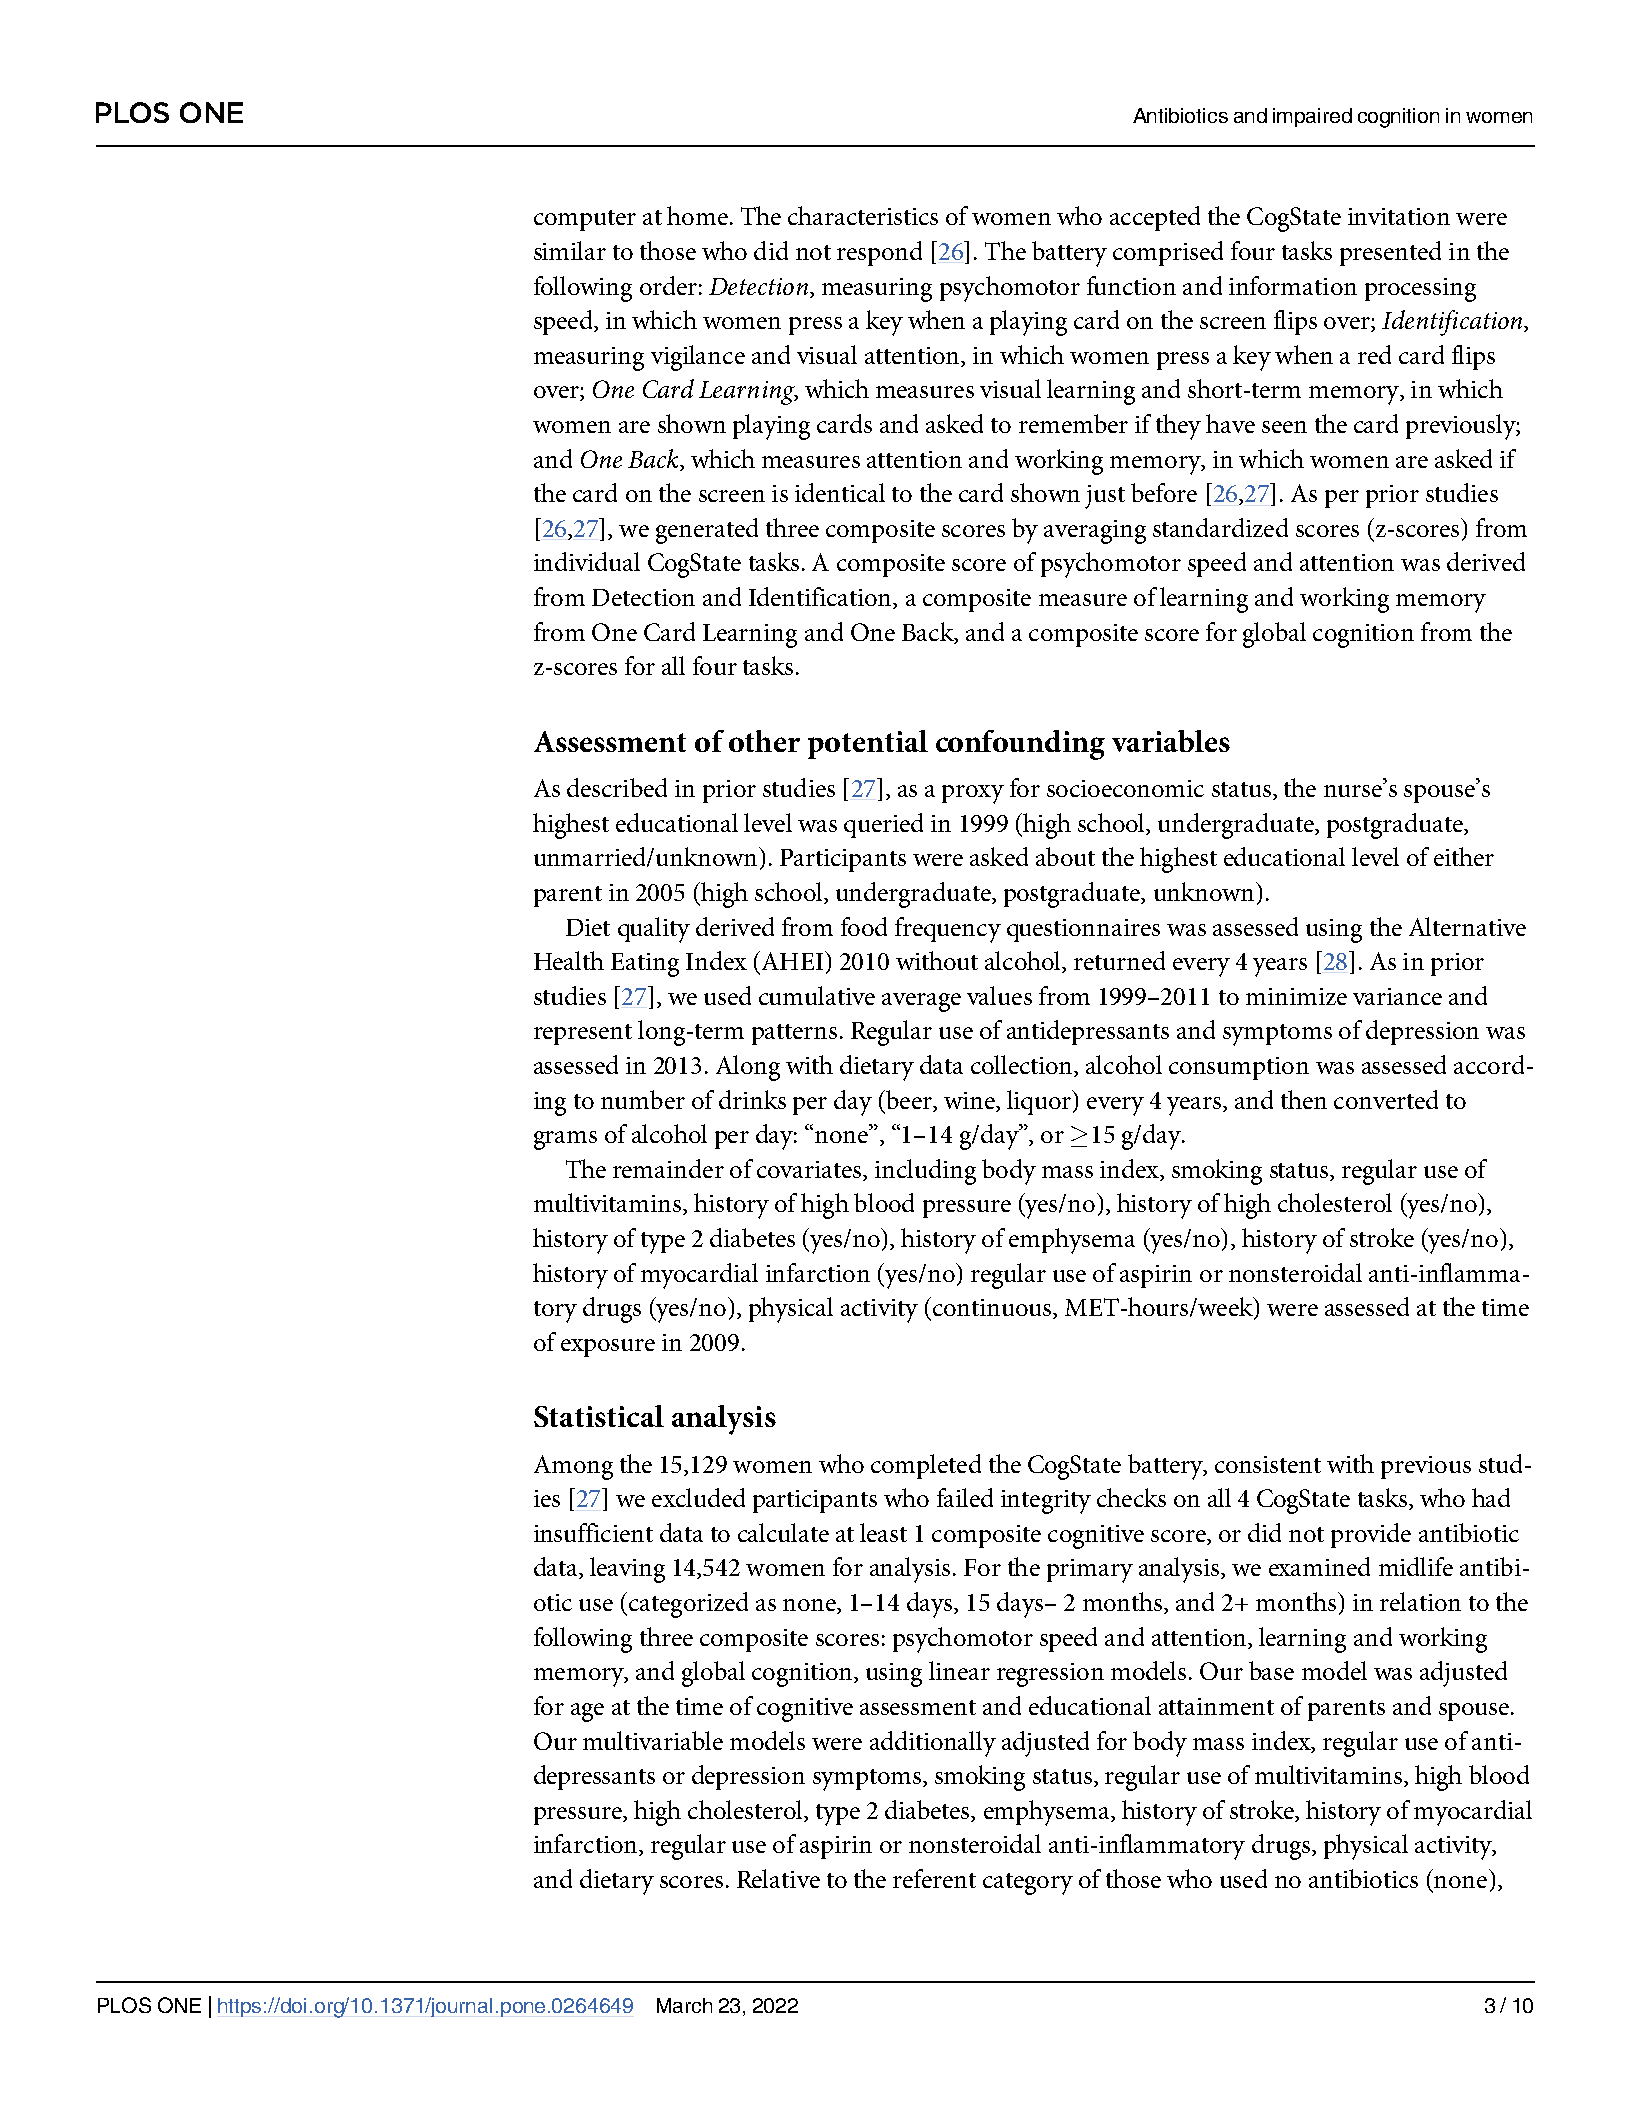  What do you see at coordinates (688, 1605) in the screenshot?
I see `categorized` at bounding box center [688, 1605].
